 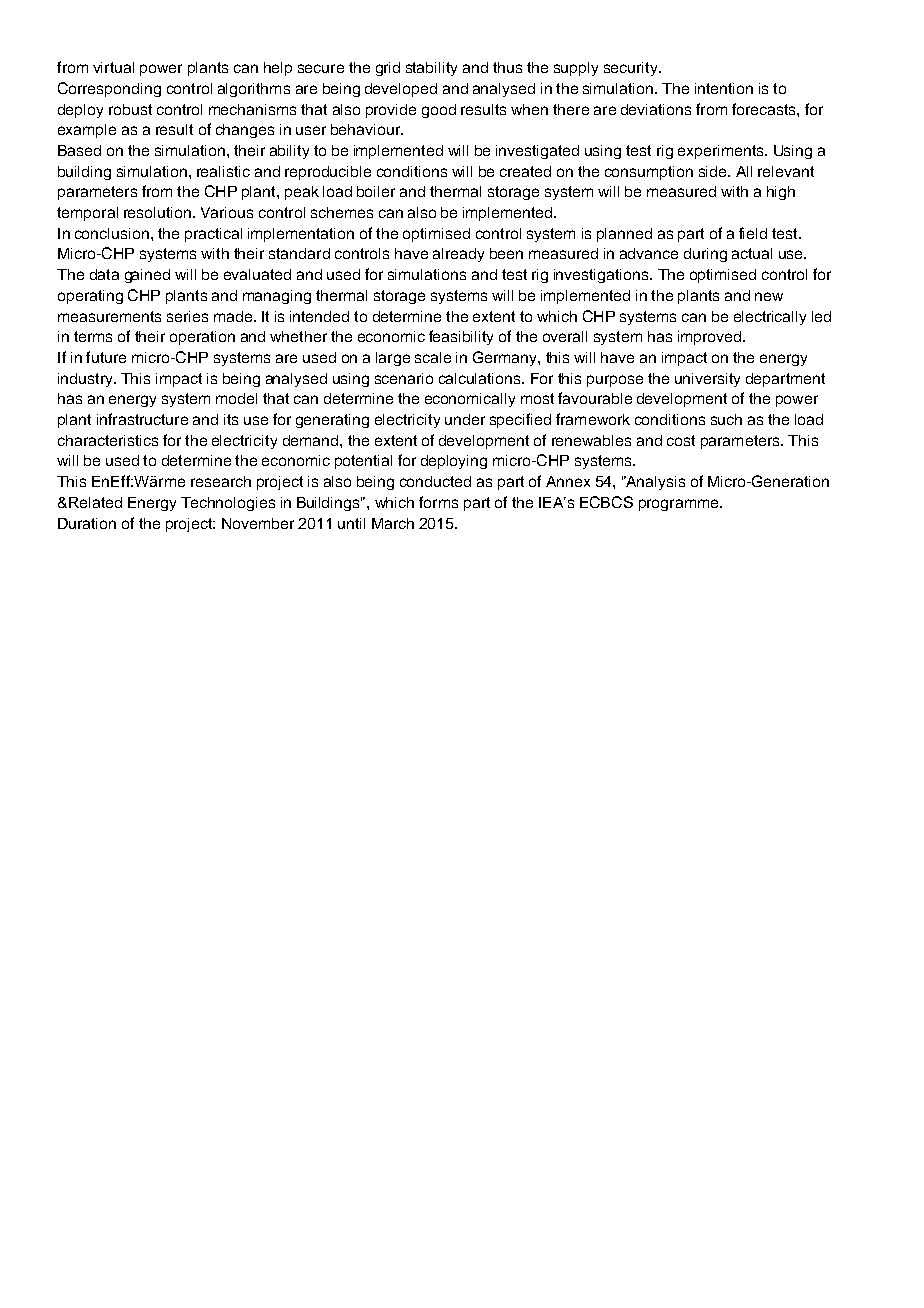 I want to click on Technologies, so click(x=228, y=504).
